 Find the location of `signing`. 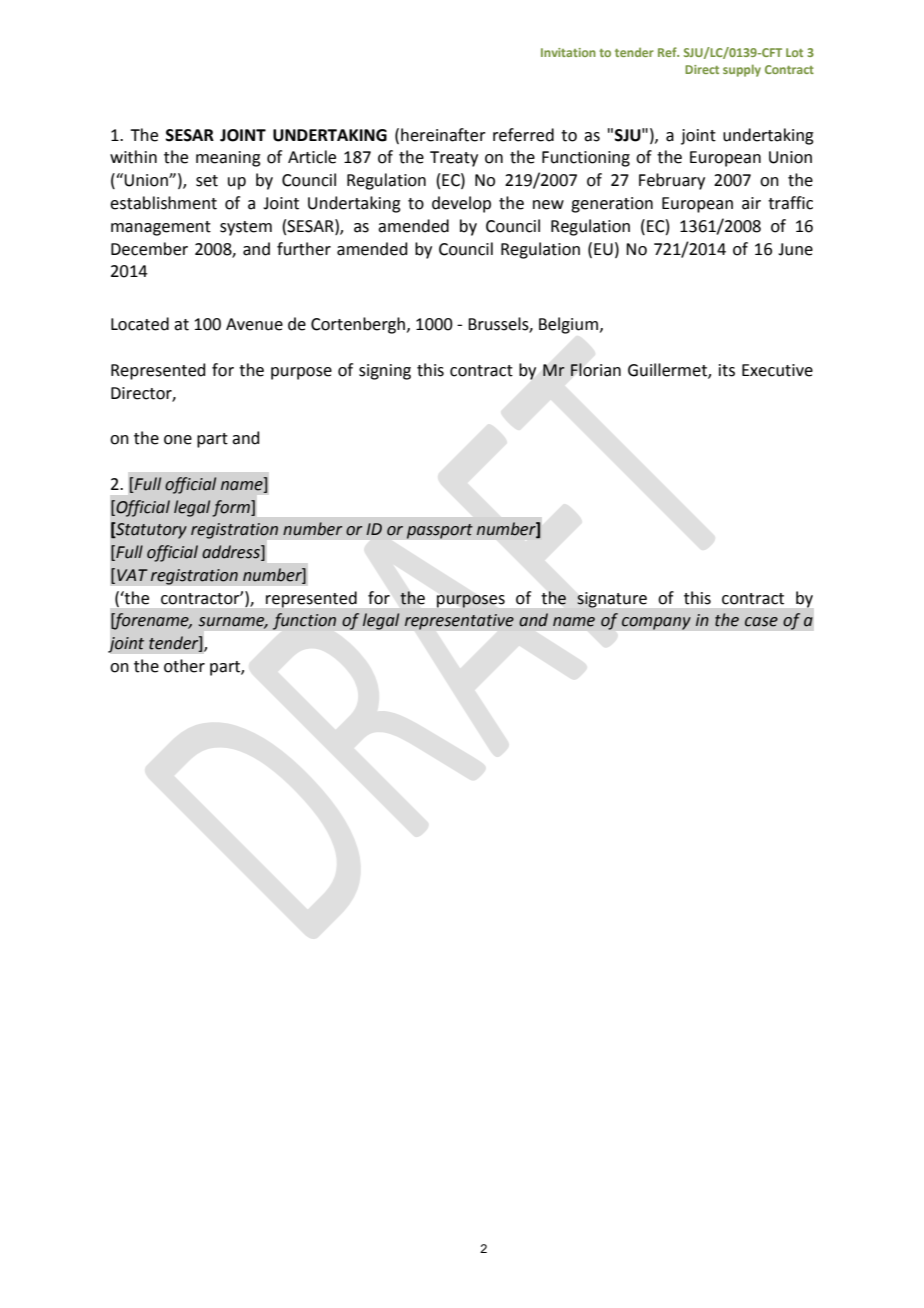

signing is located at coordinates (385, 372).
